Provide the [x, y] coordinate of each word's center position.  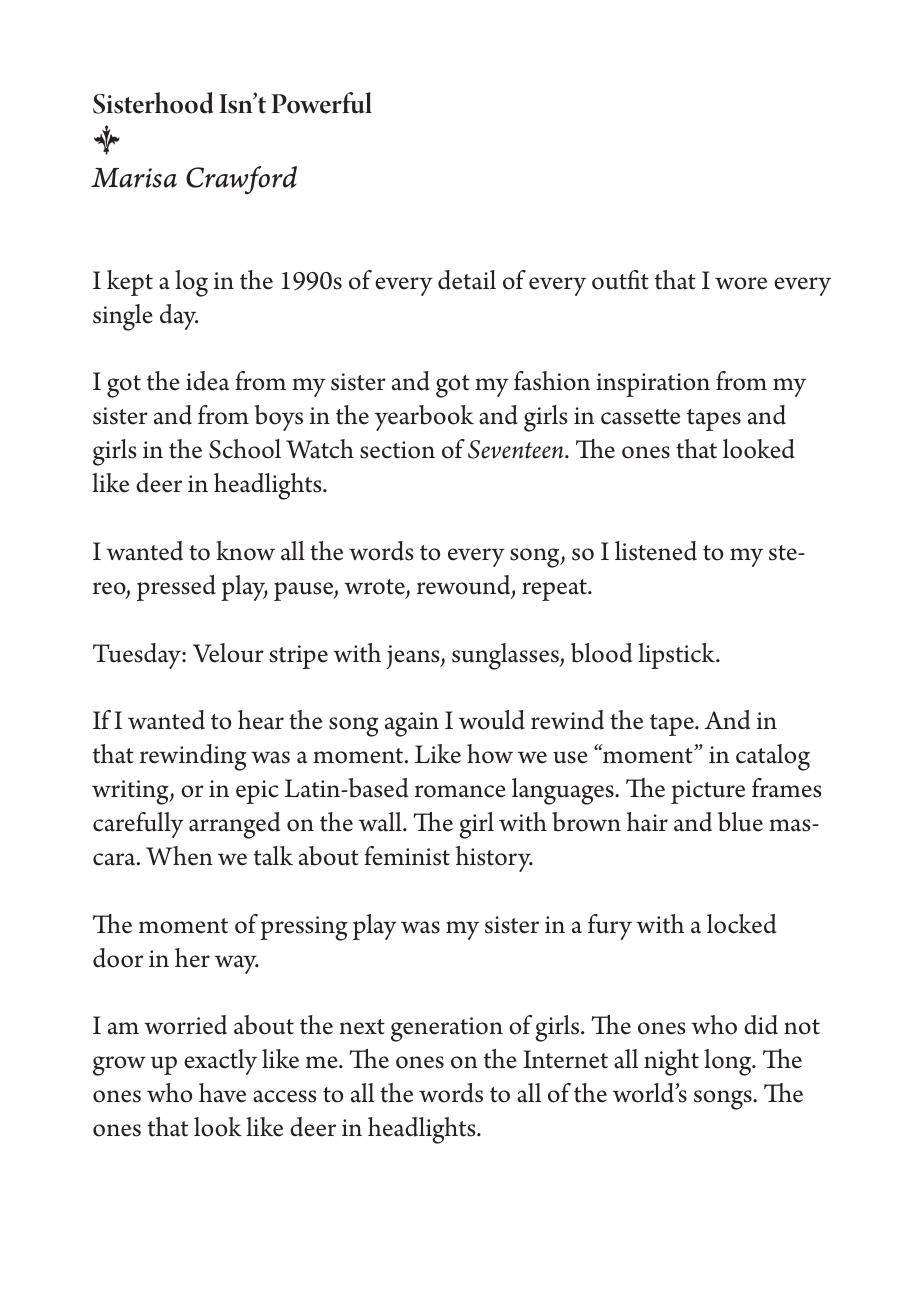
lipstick [677, 656]
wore [741, 283]
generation [447, 1029]
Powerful [321, 103]
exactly [220, 1062]
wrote [375, 588]
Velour [228, 653]
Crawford [241, 180]
